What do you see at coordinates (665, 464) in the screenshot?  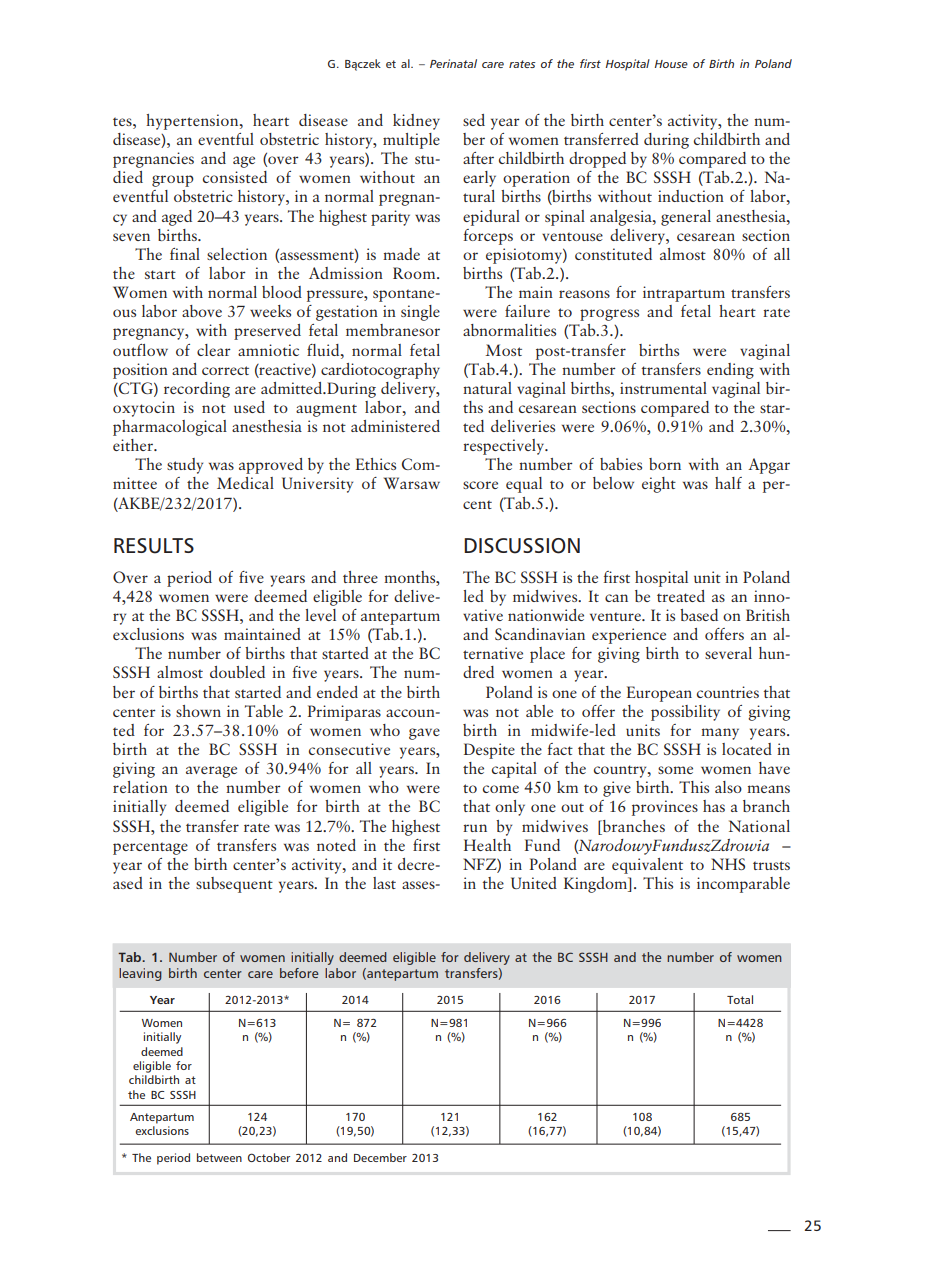 I see `born` at bounding box center [665, 464].
